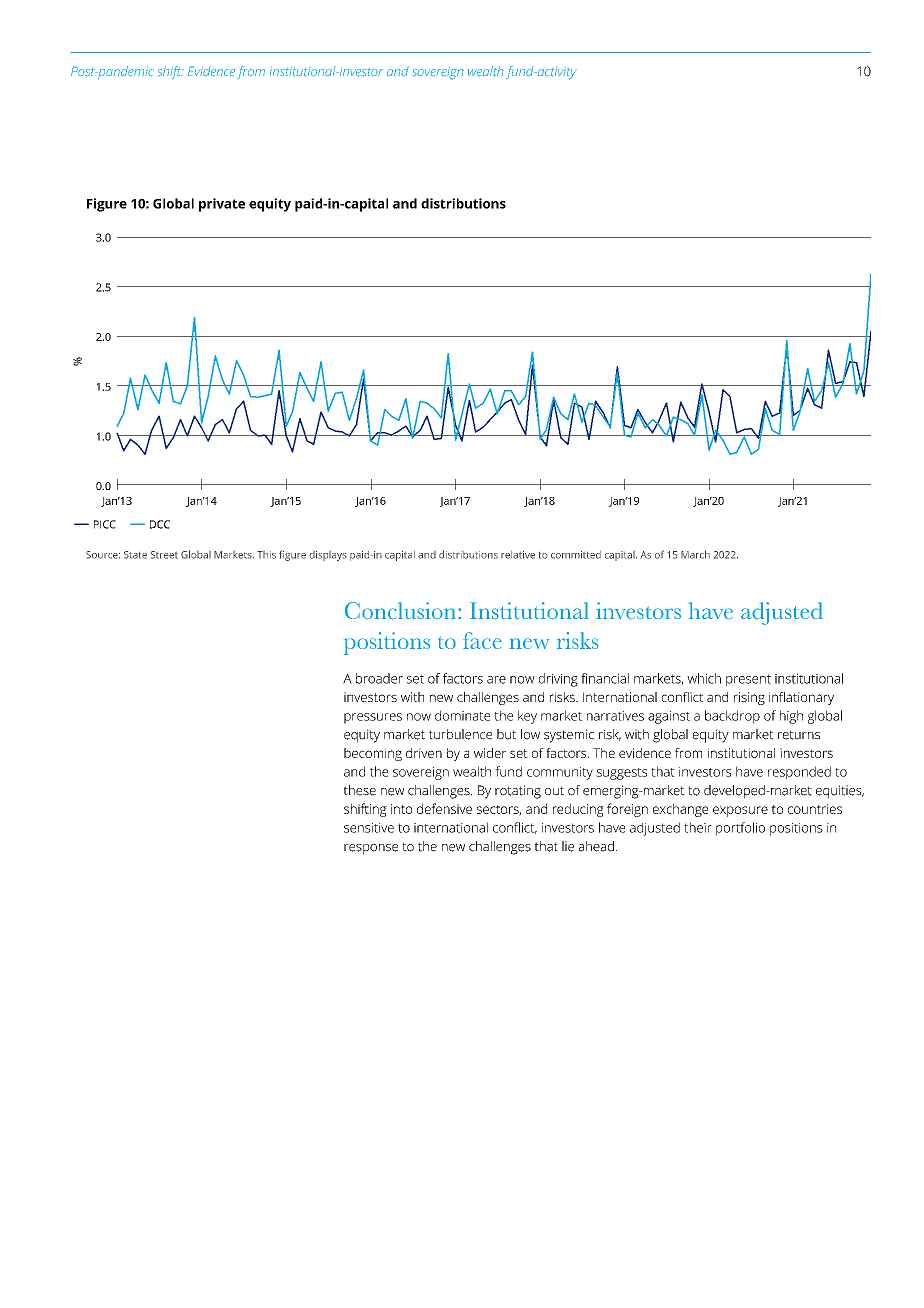 The width and height of the screenshot is (924, 1308). What do you see at coordinates (444, 808) in the screenshot?
I see `defensive` at bounding box center [444, 808].
